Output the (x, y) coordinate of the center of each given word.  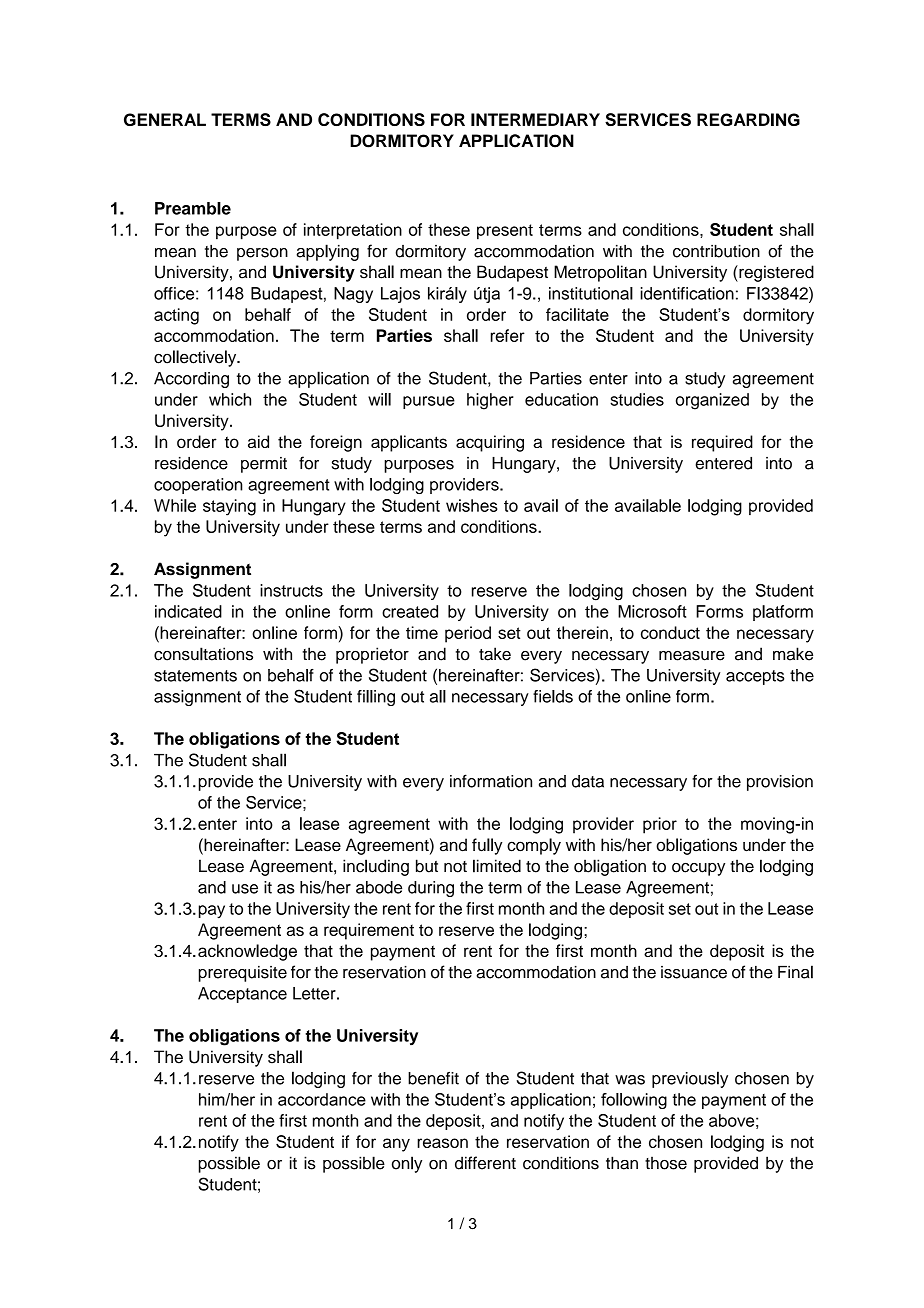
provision (780, 783)
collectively (196, 358)
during (431, 889)
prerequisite (243, 974)
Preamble (193, 208)
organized (712, 401)
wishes (472, 505)
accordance (322, 1099)
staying (229, 507)
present (505, 232)
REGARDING (748, 119)
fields (553, 696)
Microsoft (652, 611)
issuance (694, 972)
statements (195, 676)
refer (508, 335)
